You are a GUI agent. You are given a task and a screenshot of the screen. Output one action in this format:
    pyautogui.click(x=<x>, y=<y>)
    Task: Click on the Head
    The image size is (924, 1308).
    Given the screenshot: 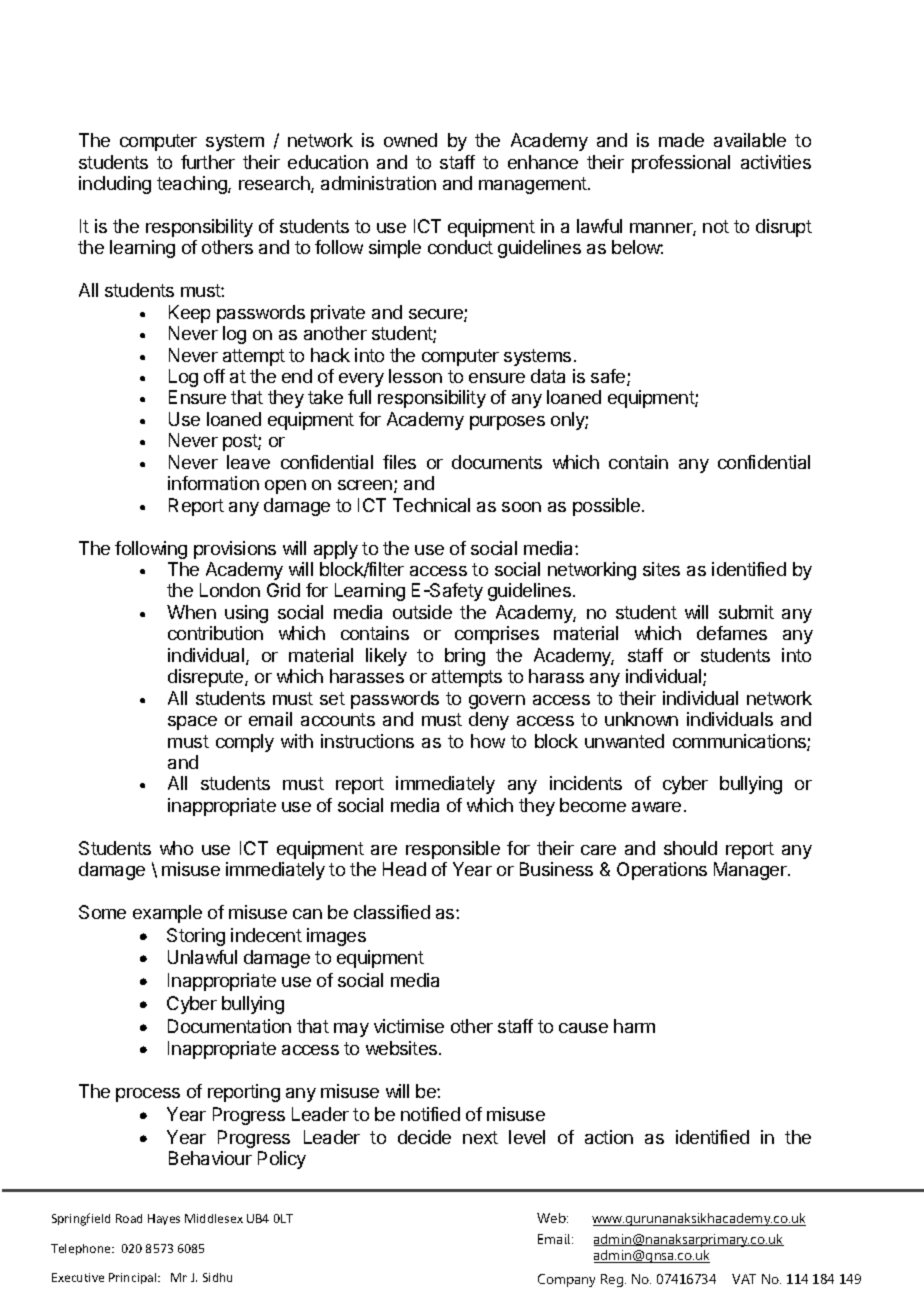 What is the action you would take?
    pyautogui.click(x=404, y=869)
